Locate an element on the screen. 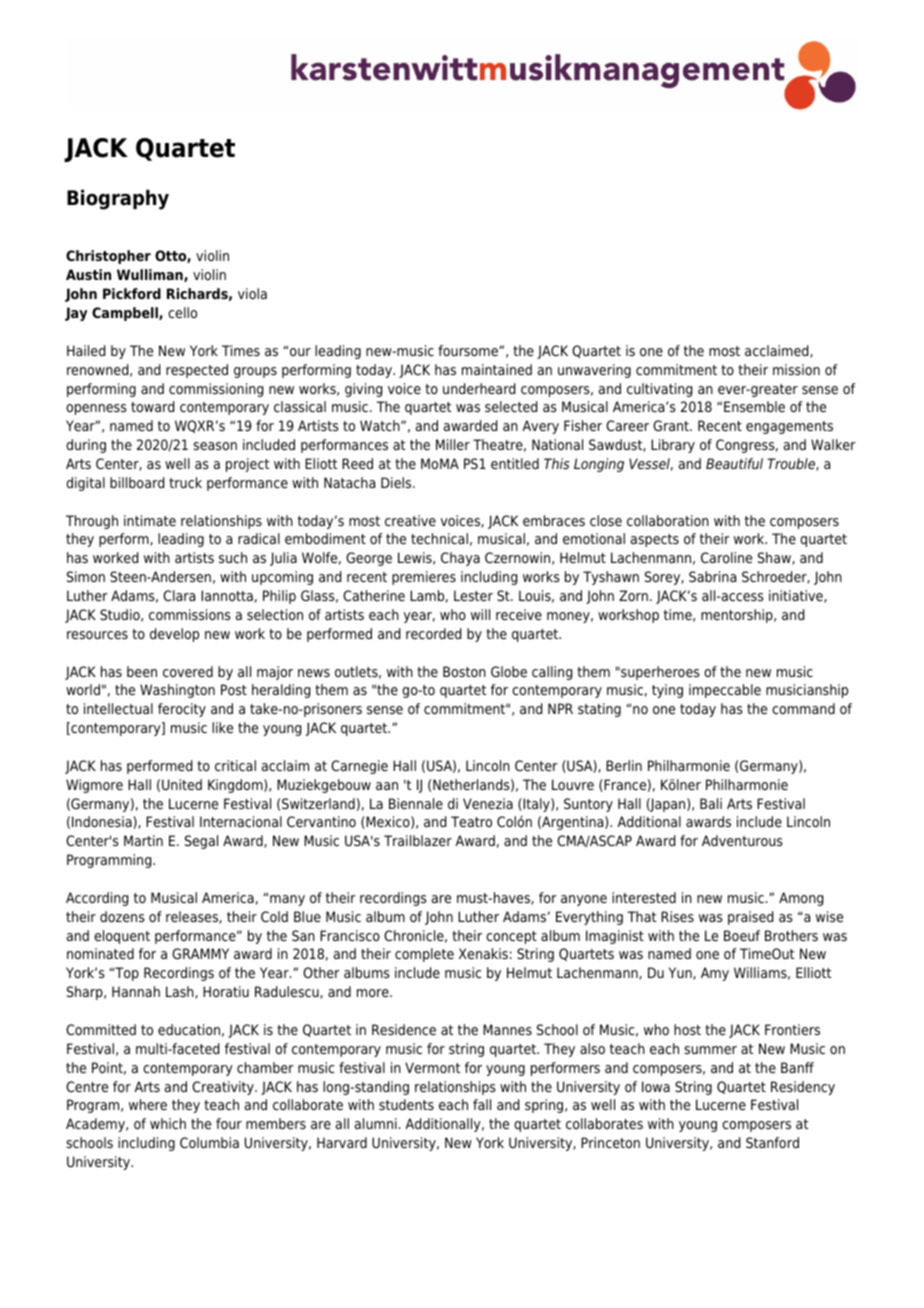 This screenshot has width=924, height=1308. toward is located at coordinates (152, 406).
